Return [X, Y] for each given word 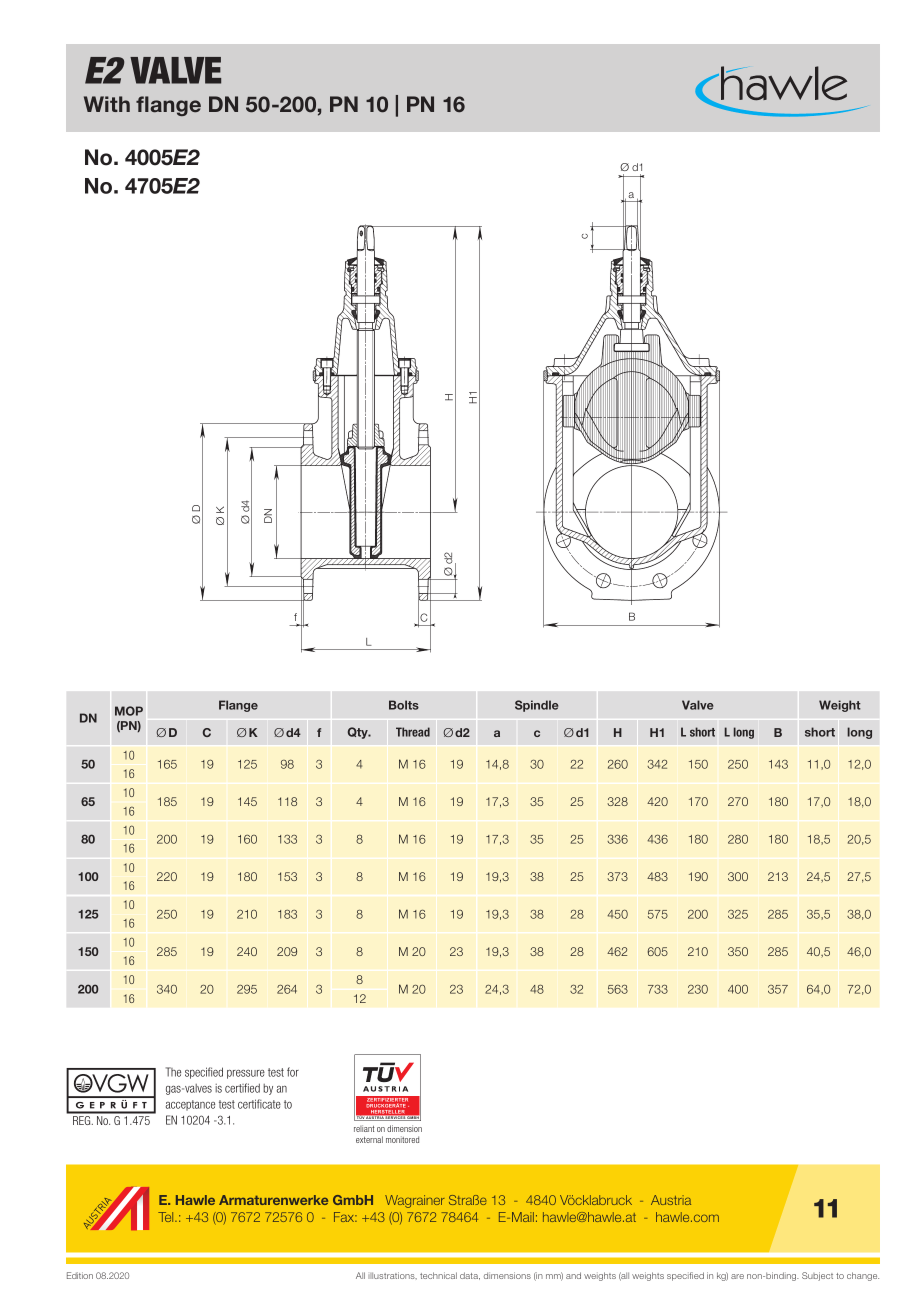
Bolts [404, 705]
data [470, 1276]
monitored [402, 1139]
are [737, 1276]
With [107, 104]
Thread [413, 732]
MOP [129, 711]
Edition [80, 1275]
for [293, 1072]
